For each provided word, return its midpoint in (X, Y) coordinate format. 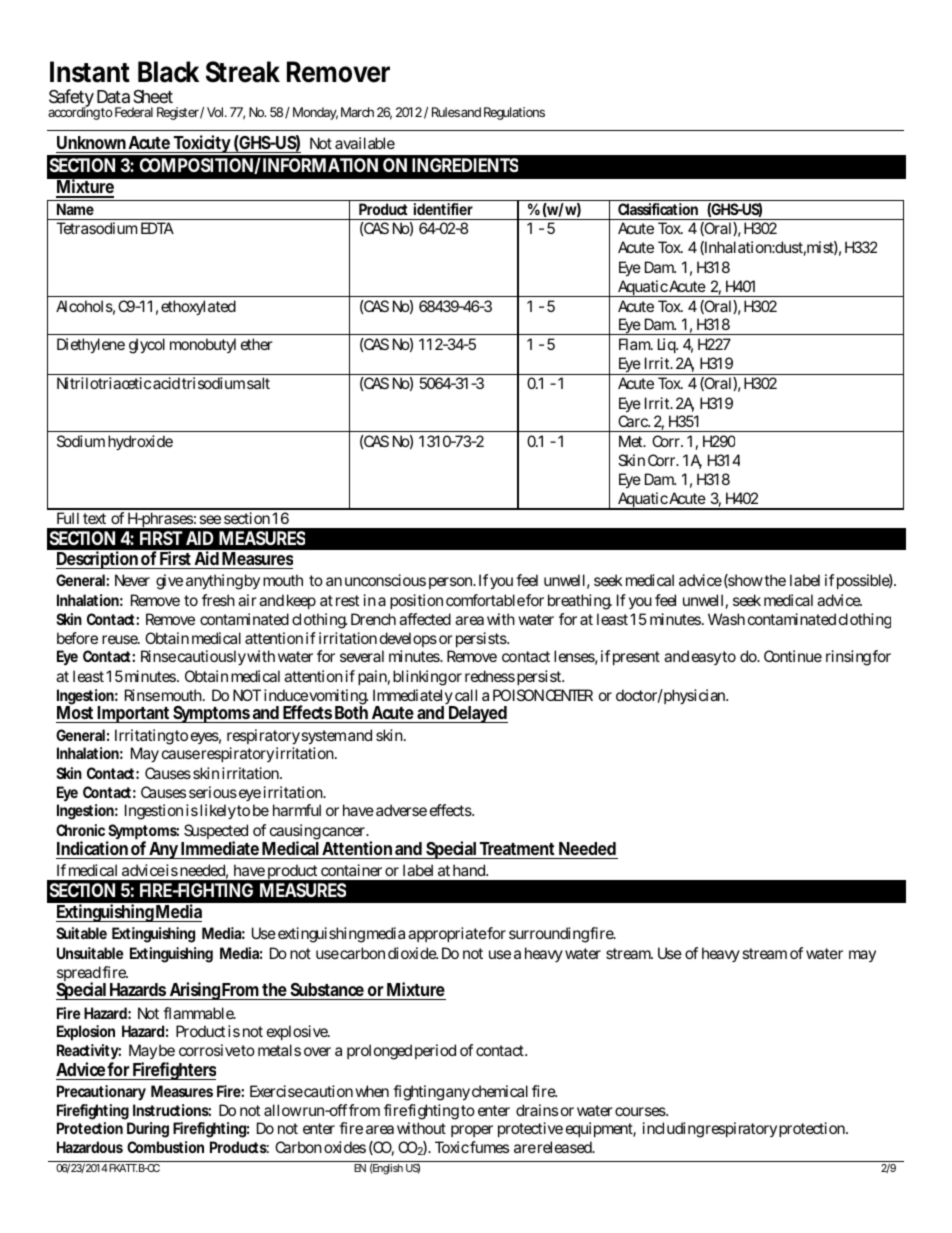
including (673, 1130)
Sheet (153, 96)
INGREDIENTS (465, 165)
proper (472, 1131)
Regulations (514, 113)
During (148, 1130)
